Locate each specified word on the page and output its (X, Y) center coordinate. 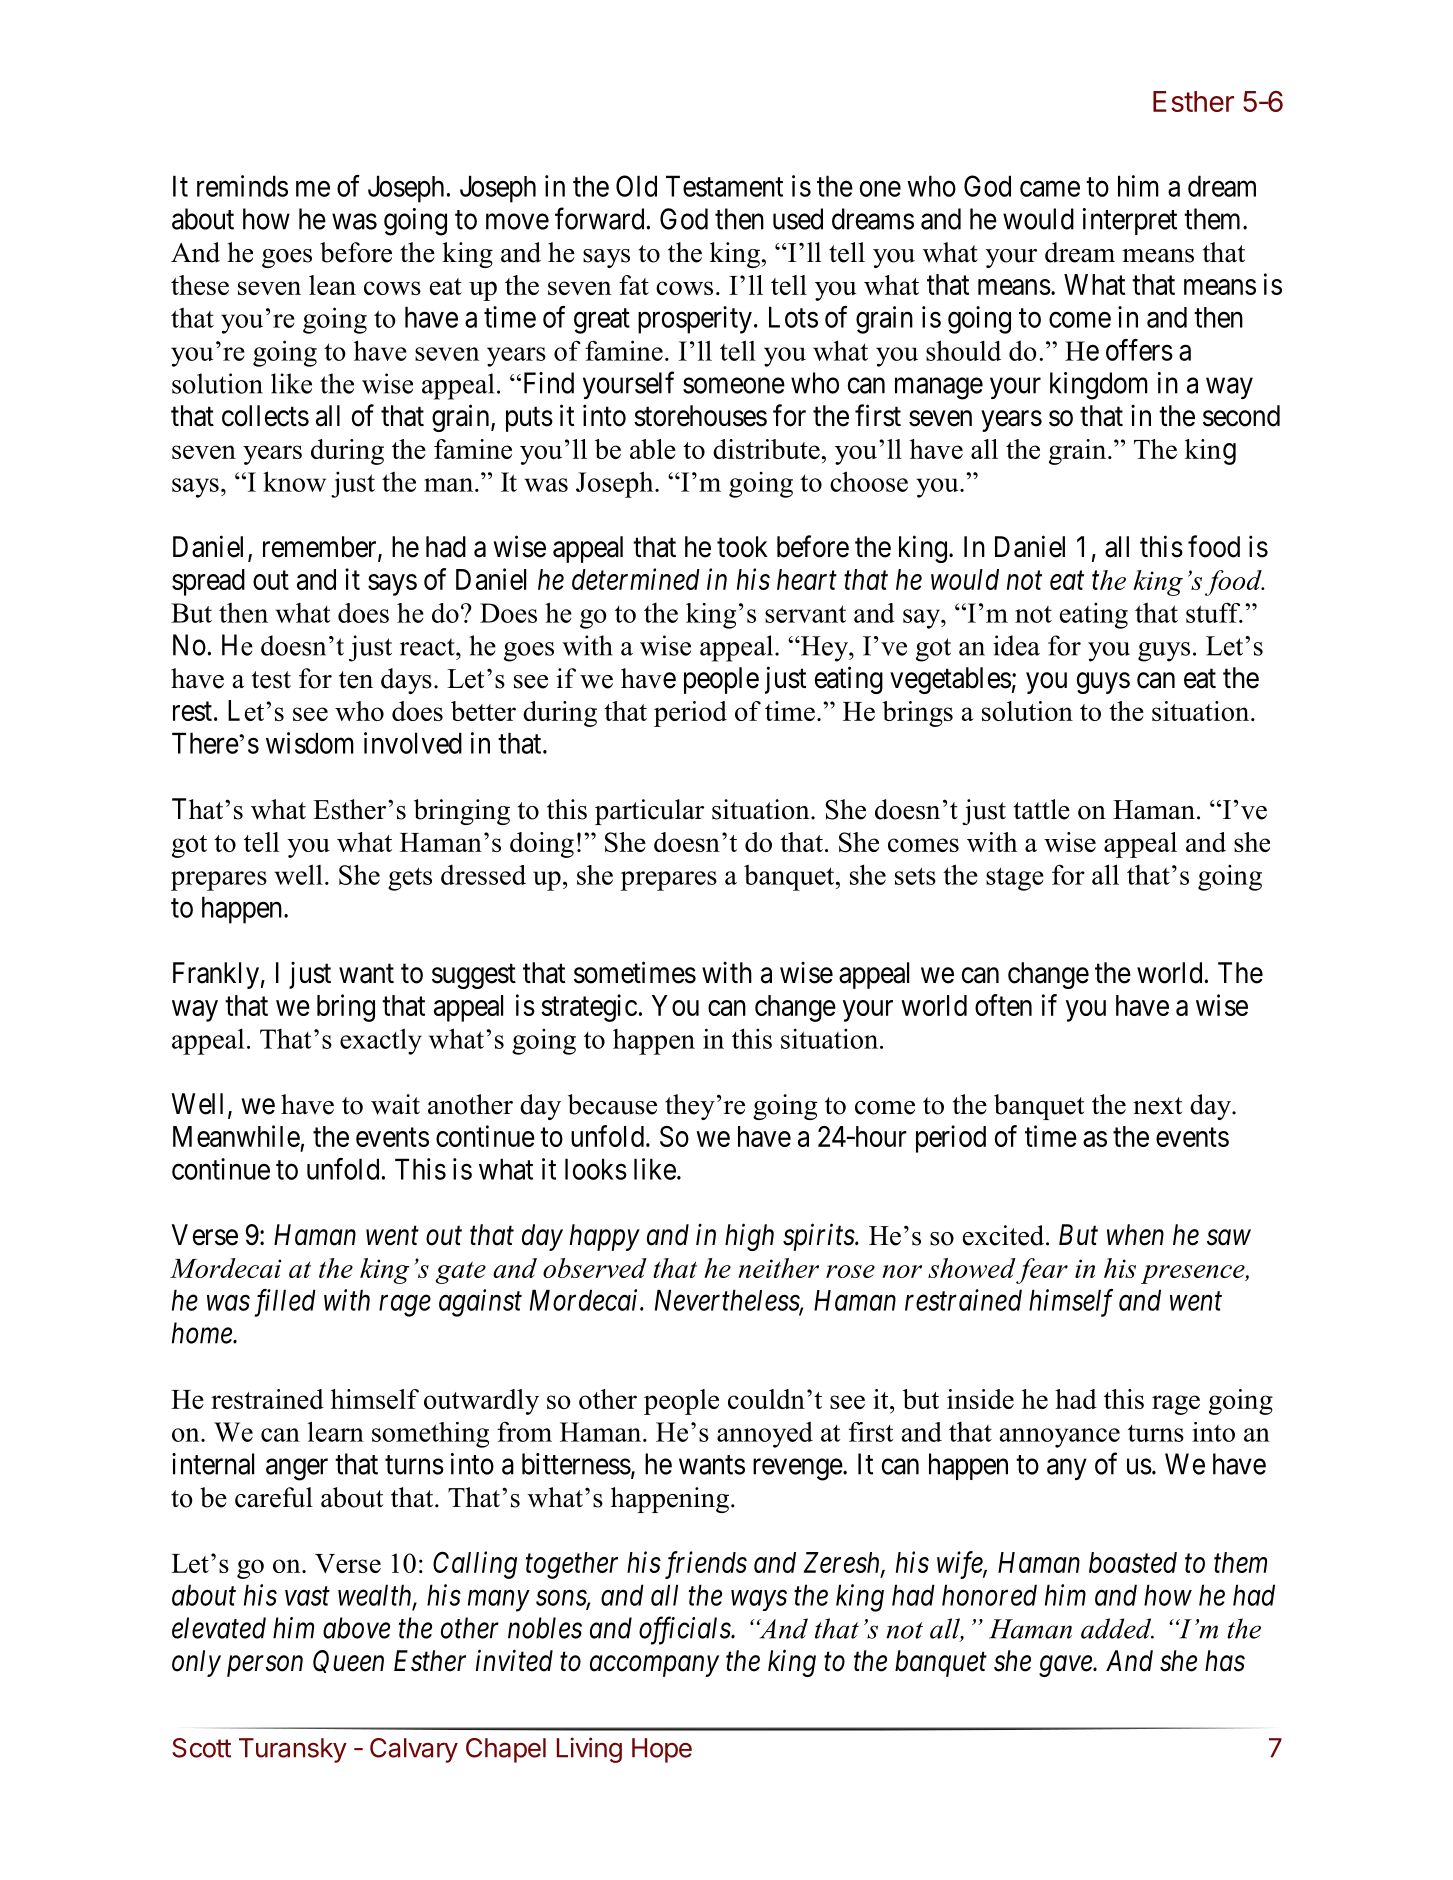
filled (285, 1303)
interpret (1130, 221)
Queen (348, 1661)
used (798, 219)
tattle (1042, 809)
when (1135, 1235)
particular (649, 812)
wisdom (310, 743)
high (749, 1237)
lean (332, 285)
